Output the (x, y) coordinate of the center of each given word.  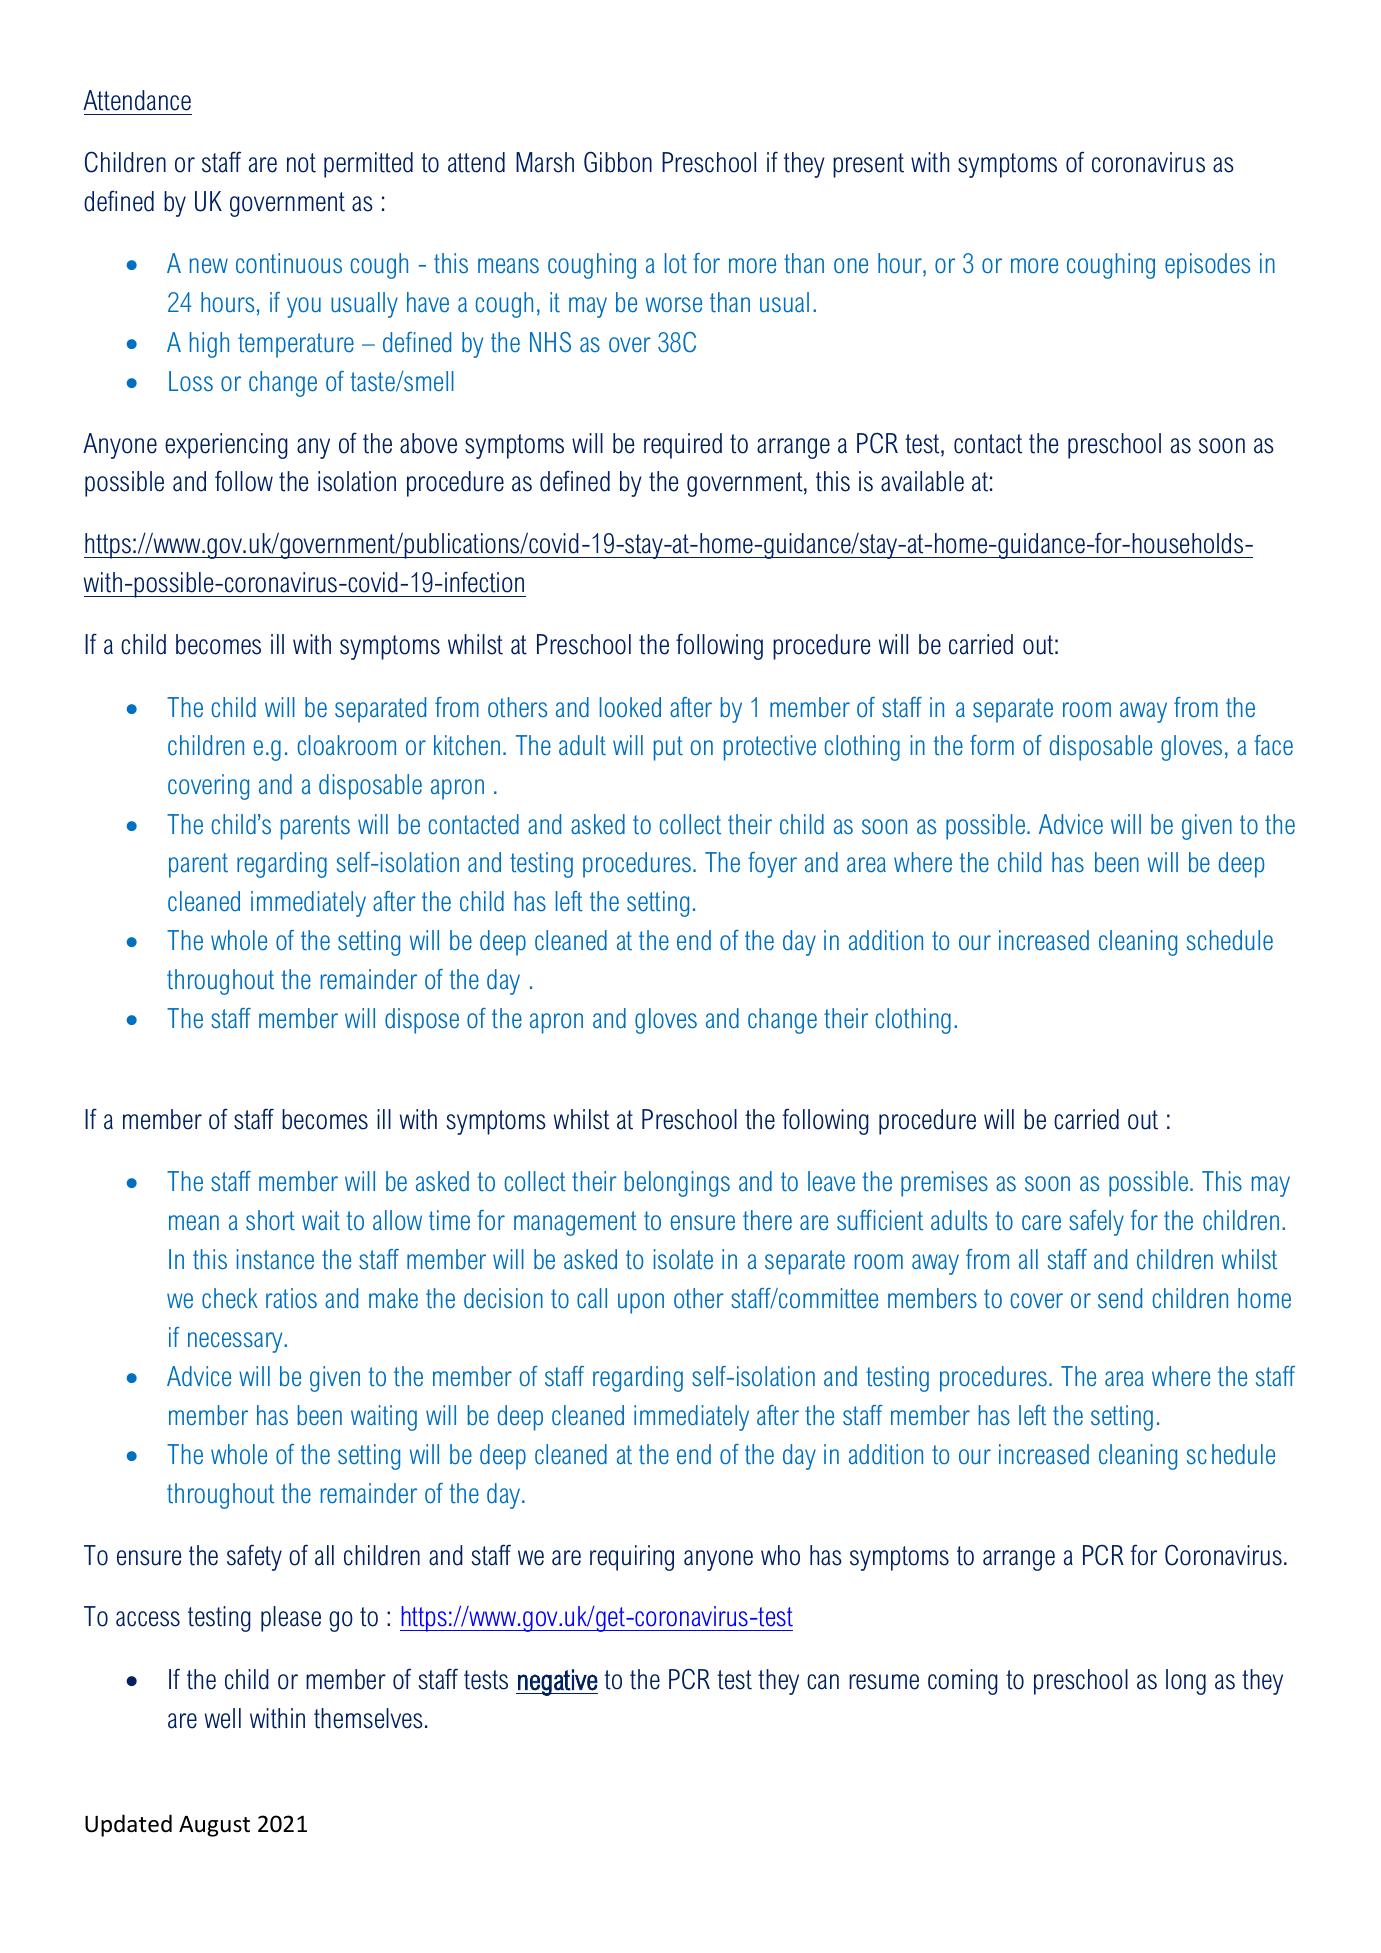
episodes (1207, 266)
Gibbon (618, 162)
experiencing (226, 446)
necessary (236, 1342)
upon (641, 1303)
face (1273, 745)
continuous (289, 263)
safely (1096, 1223)
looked (630, 707)
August (214, 1826)
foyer (772, 865)
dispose (422, 1021)
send (1120, 1298)
